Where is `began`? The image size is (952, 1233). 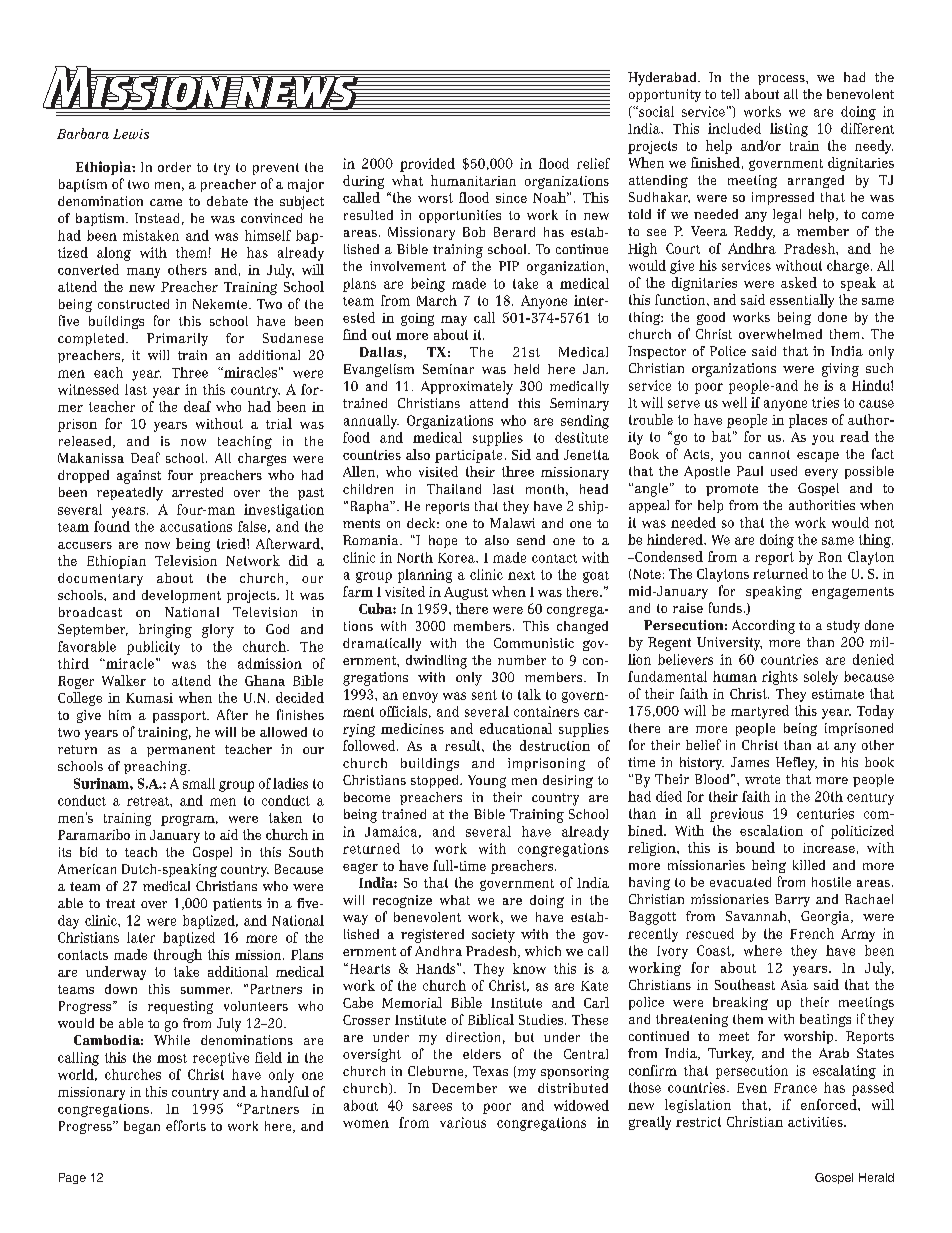 began is located at coordinates (142, 1127).
